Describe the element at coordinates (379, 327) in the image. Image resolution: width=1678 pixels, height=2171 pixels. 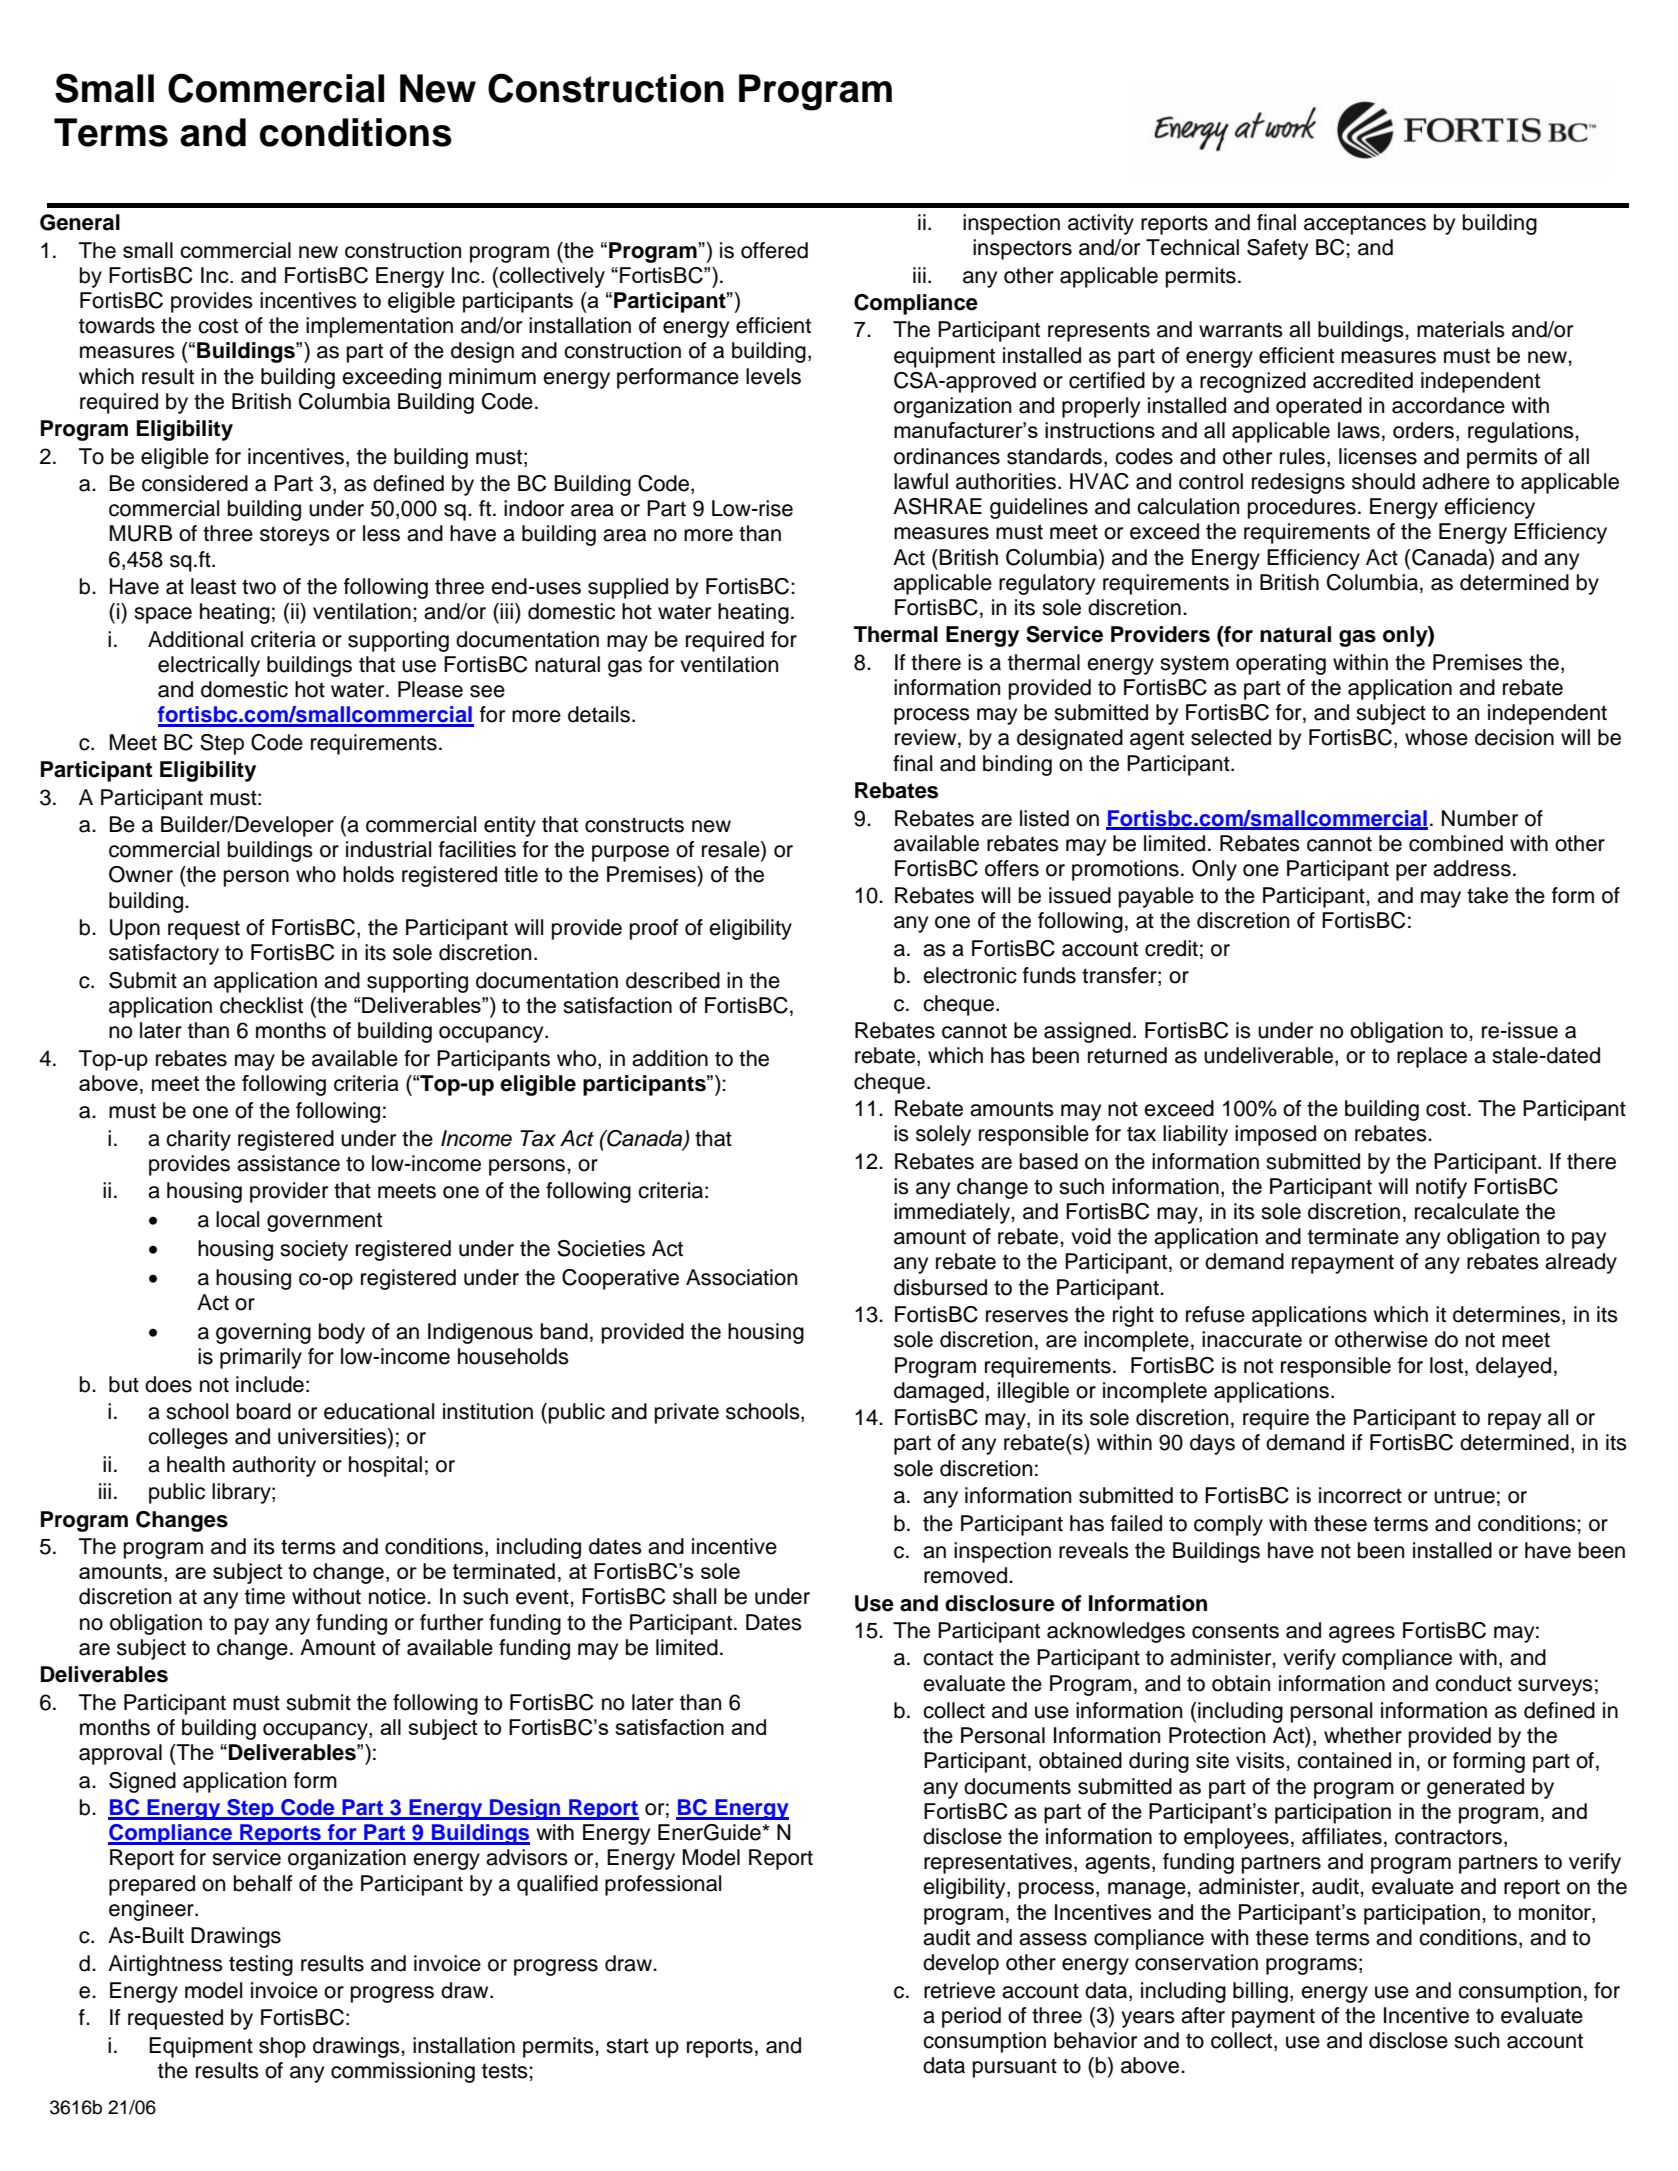
I see `implementation` at that location.
